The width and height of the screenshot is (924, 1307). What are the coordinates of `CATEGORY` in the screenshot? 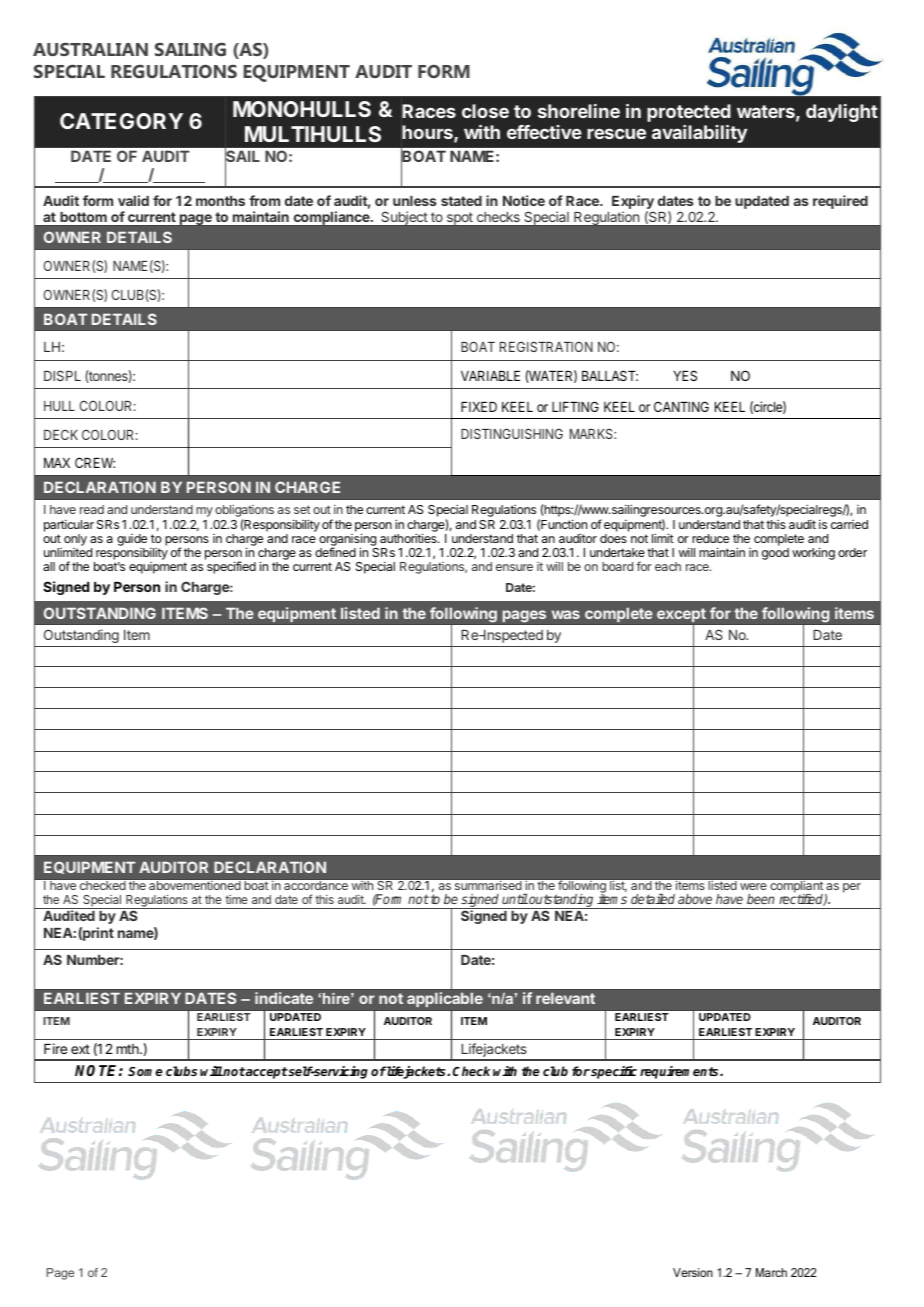 It's located at (121, 121).
